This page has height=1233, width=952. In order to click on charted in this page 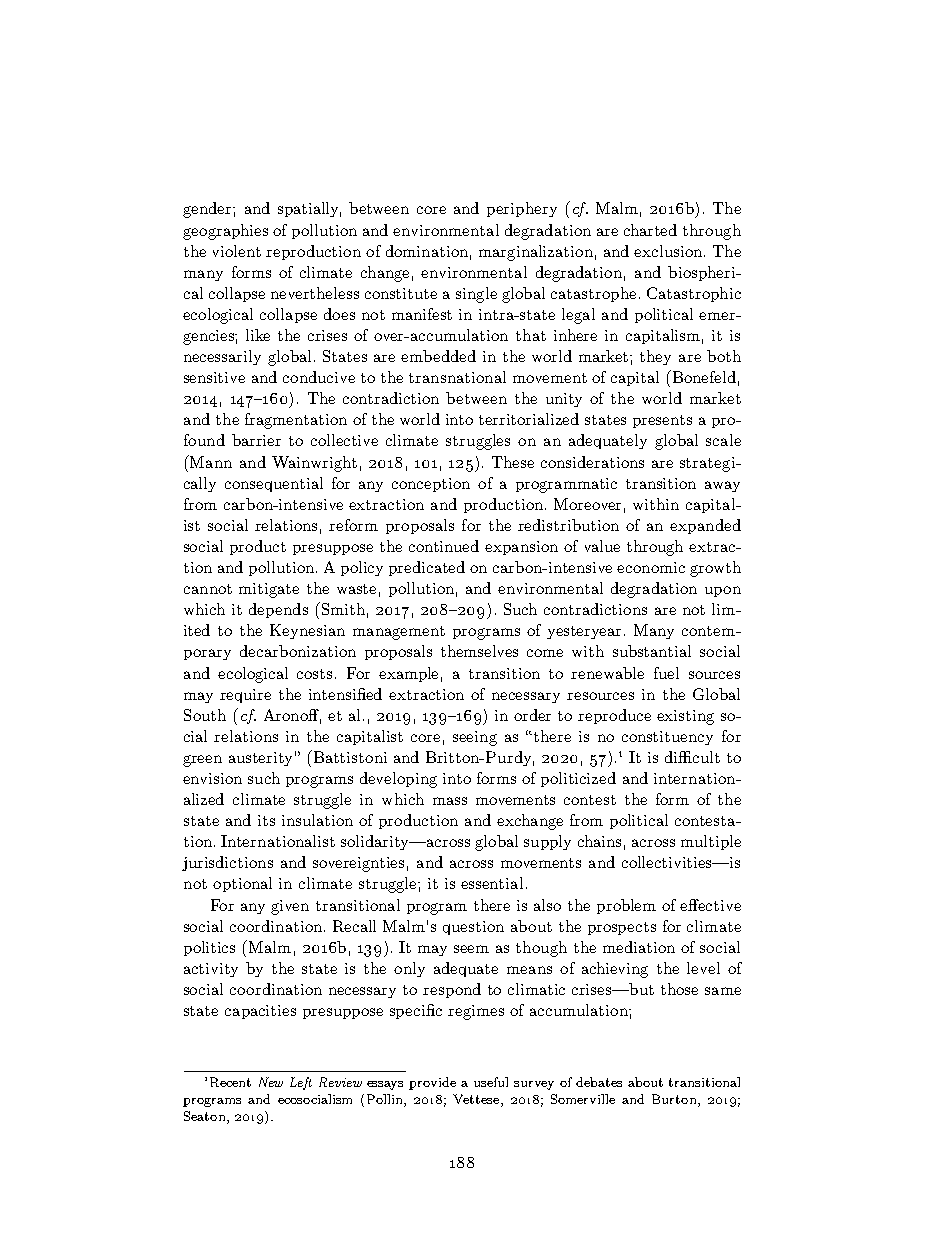, I will do `click(650, 230)`.
